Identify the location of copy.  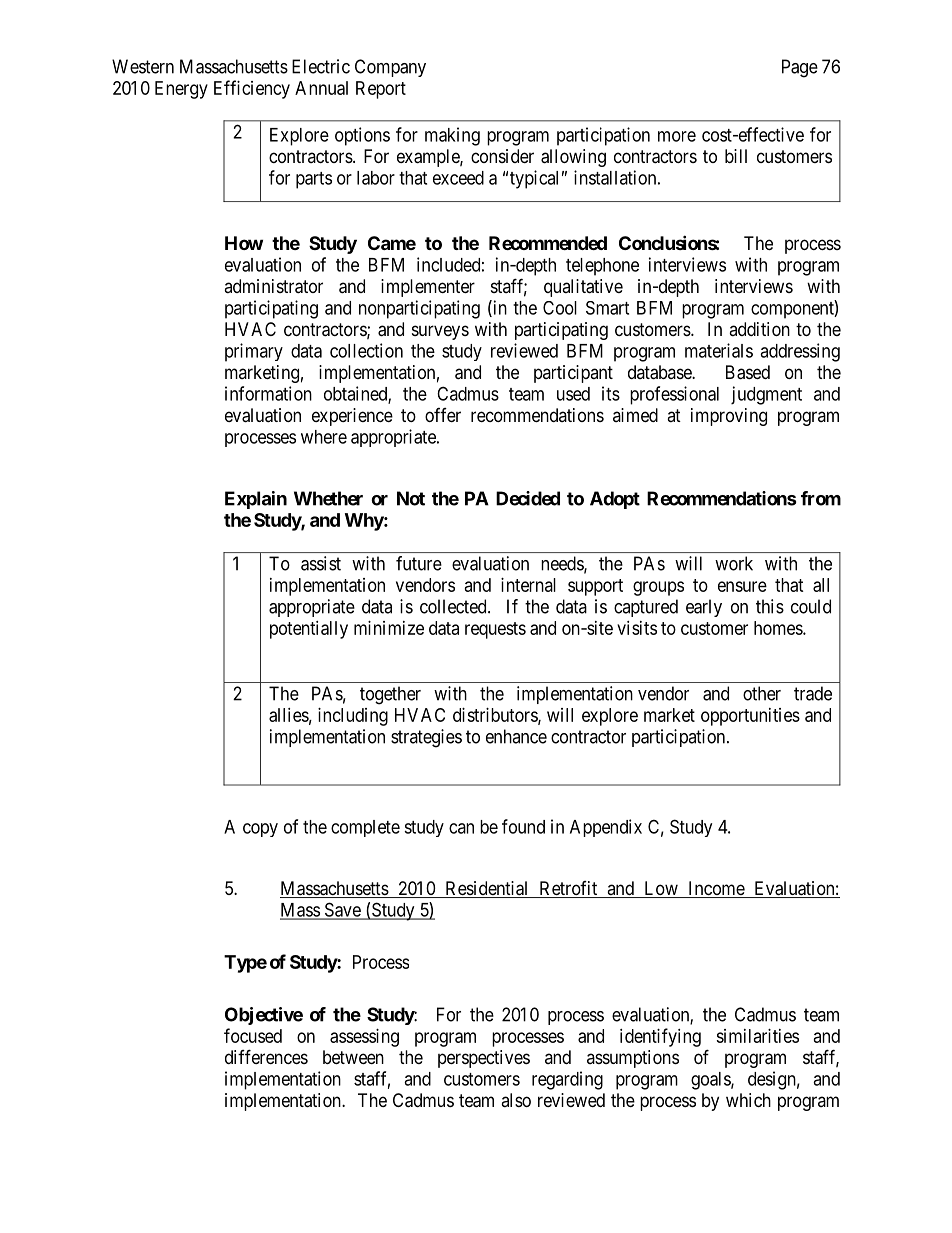
(260, 830).
